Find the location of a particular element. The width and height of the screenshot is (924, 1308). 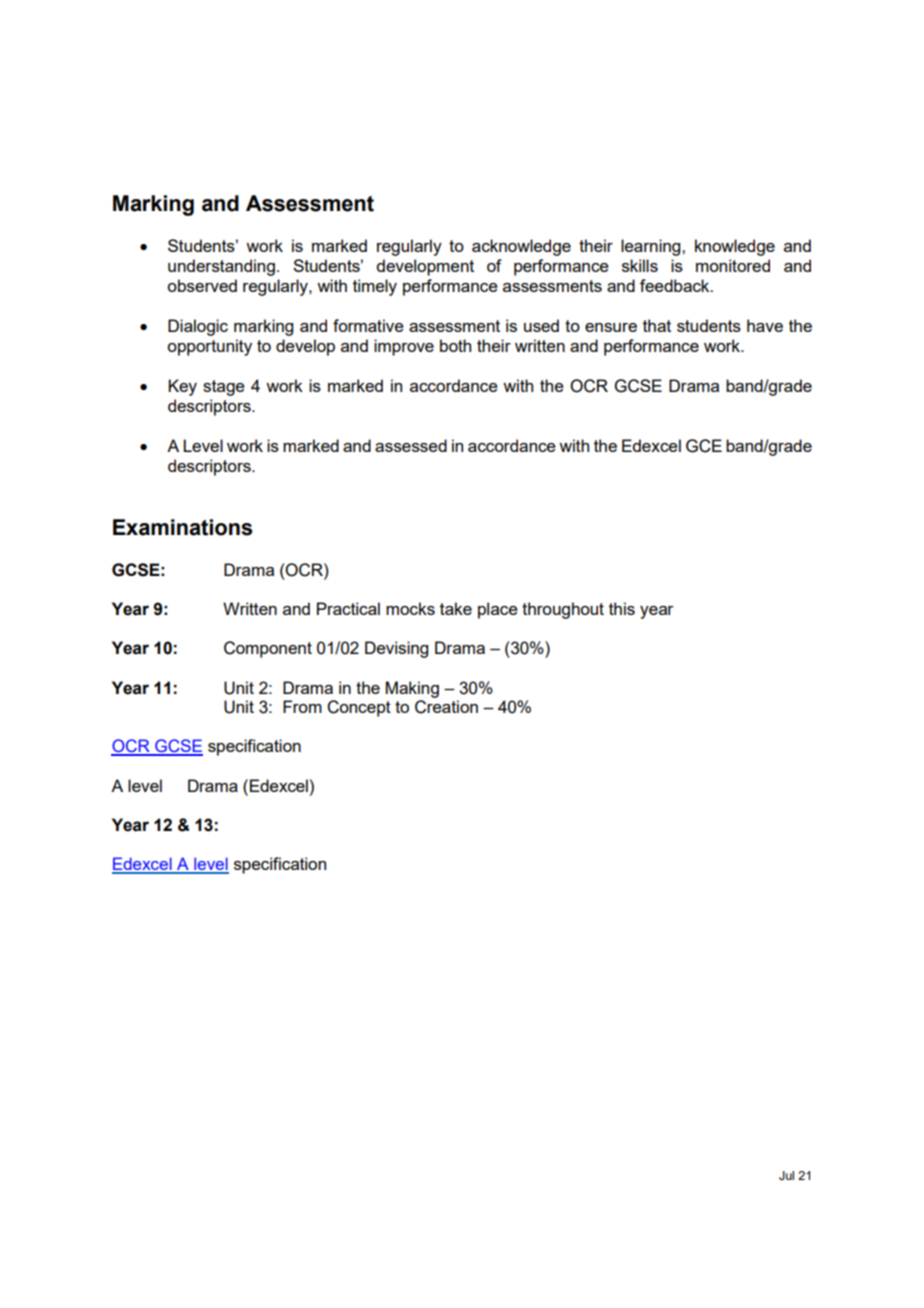

monitored is located at coordinates (733, 265).
